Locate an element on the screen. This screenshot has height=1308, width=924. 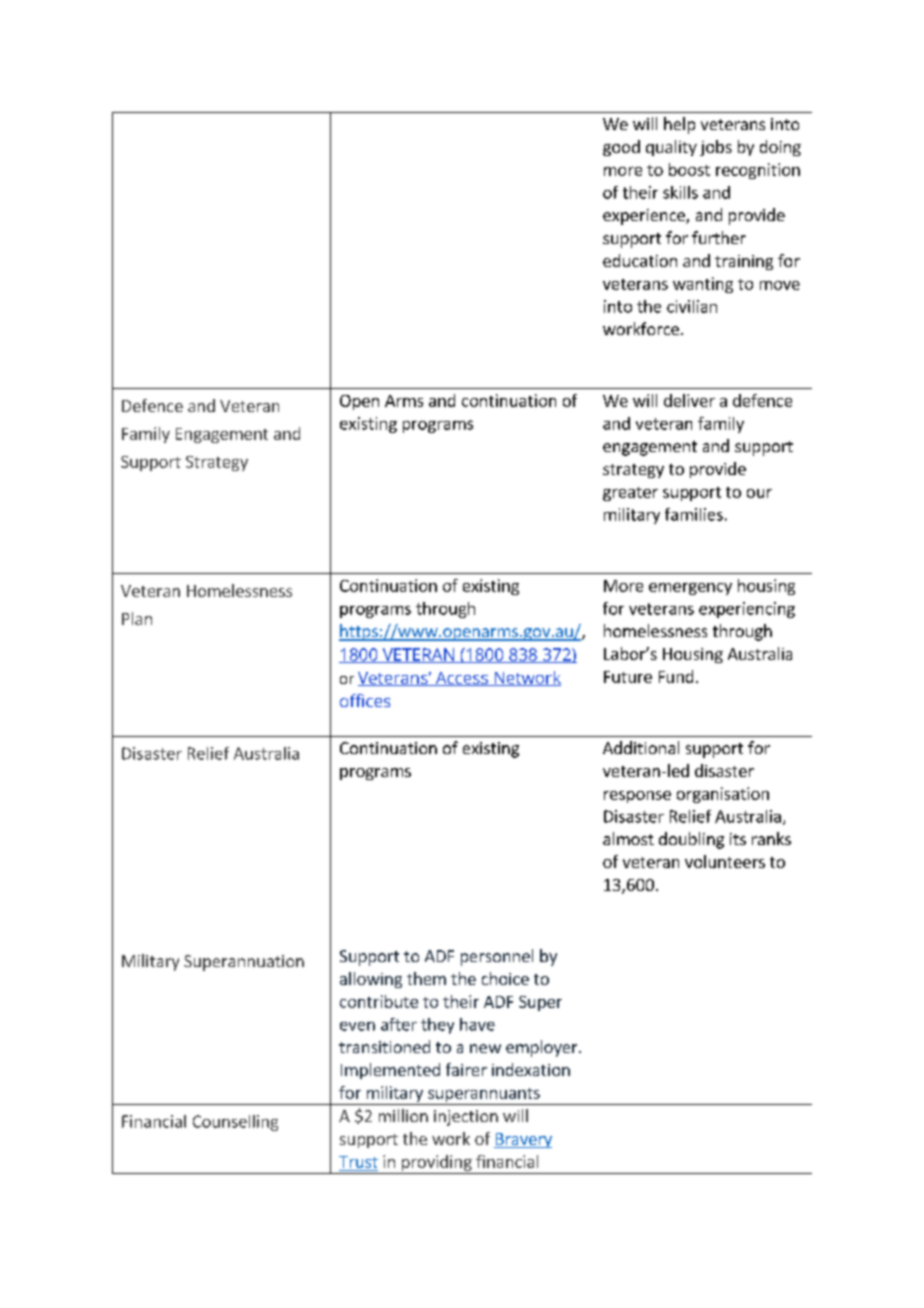
injection is located at coordinates (466, 1118).
